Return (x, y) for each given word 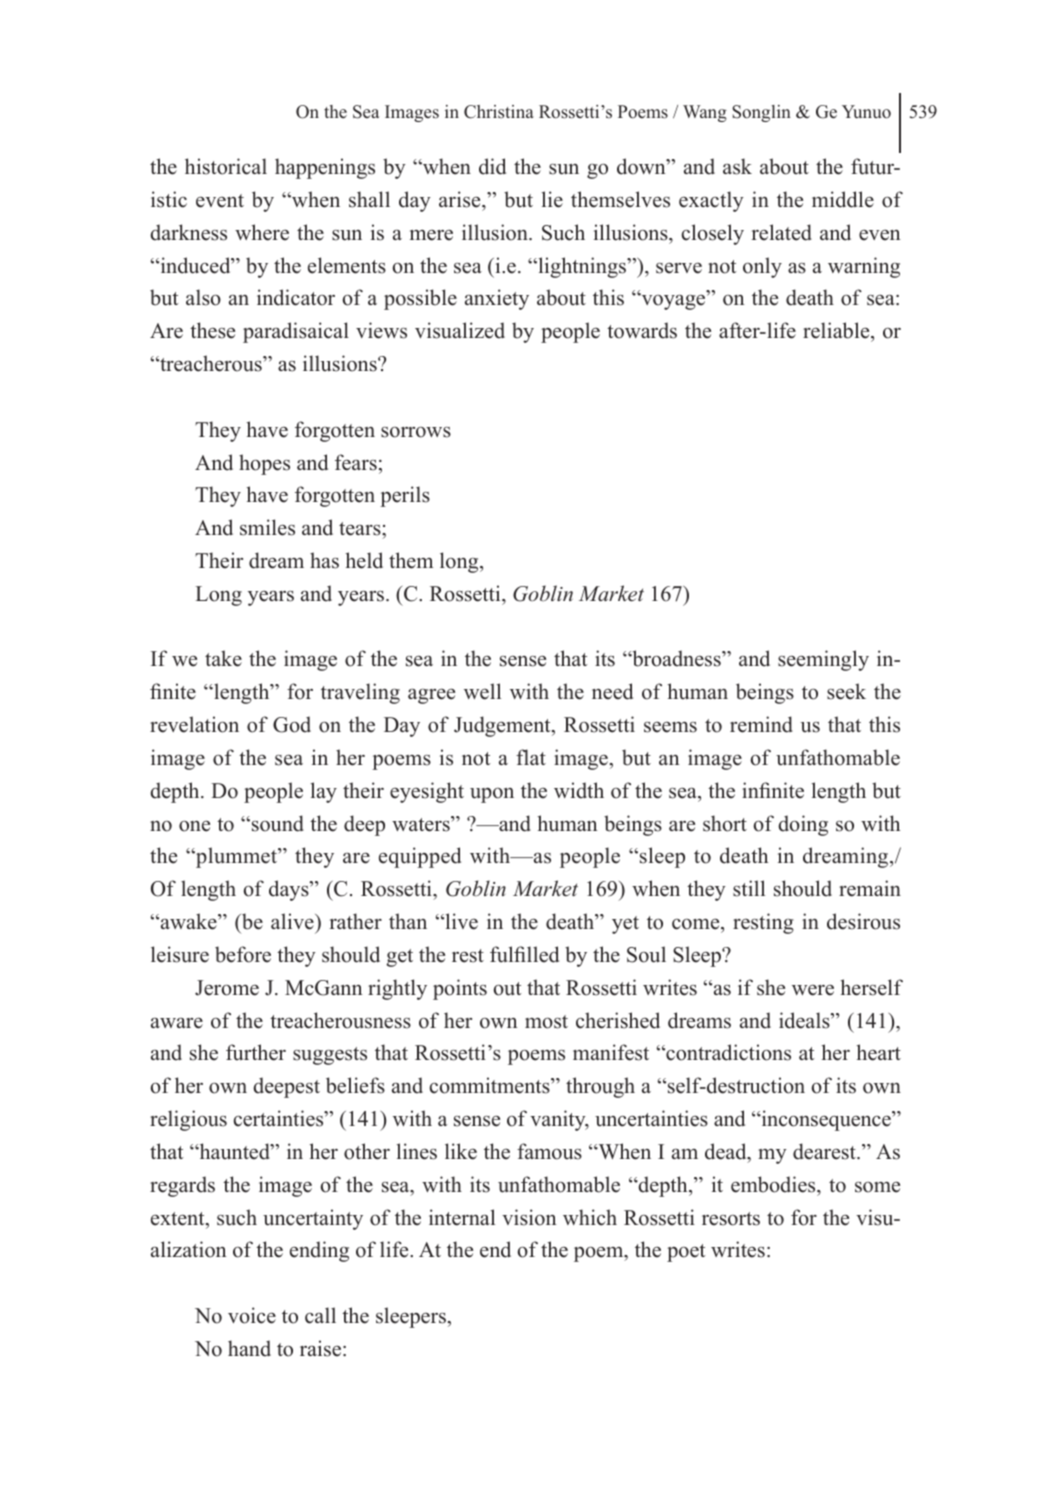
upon (492, 795)
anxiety (497, 299)
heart (879, 1052)
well (482, 691)
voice (252, 1315)
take (223, 658)
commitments (491, 1085)
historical (226, 166)
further (256, 1052)
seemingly (823, 660)
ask (737, 166)
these (212, 330)
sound (276, 823)
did (492, 166)
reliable (837, 330)
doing (803, 825)
